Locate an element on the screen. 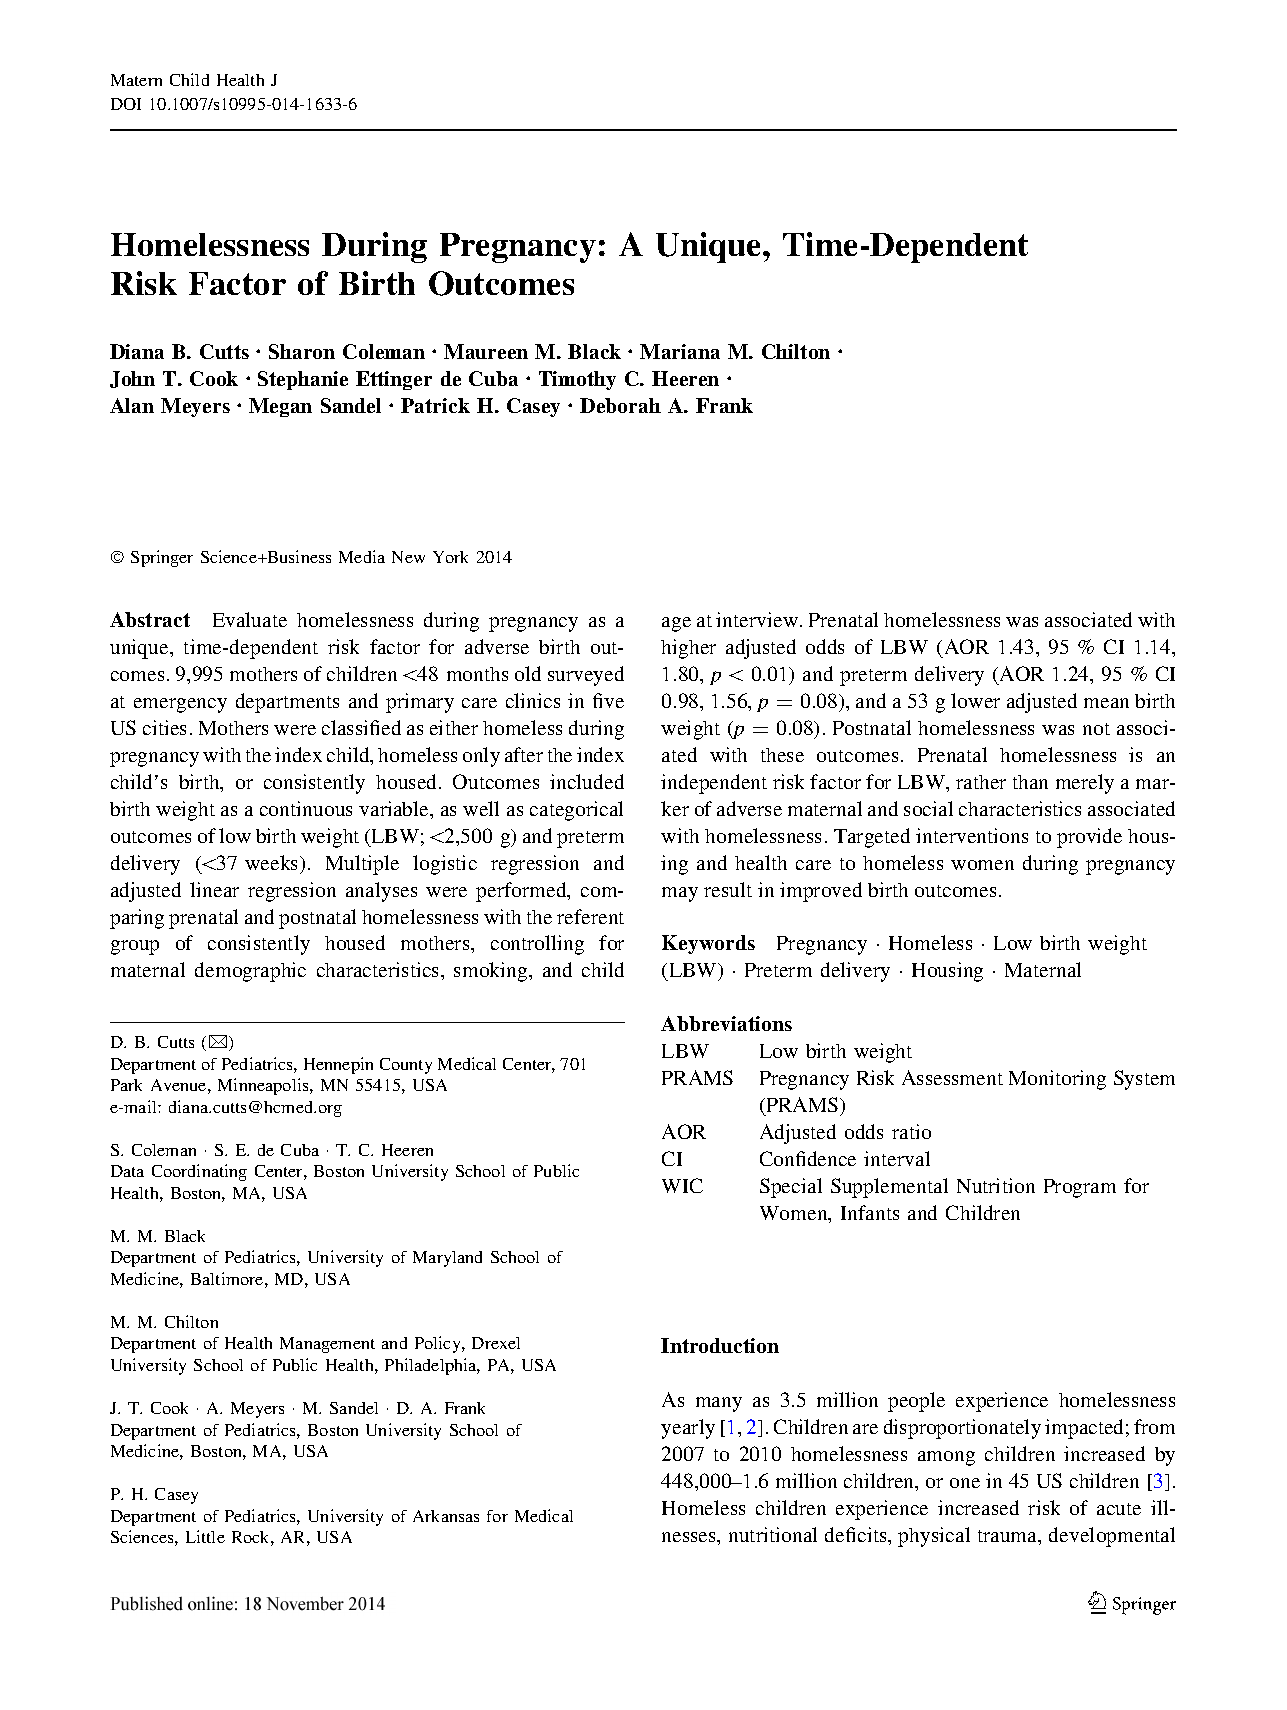 This screenshot has height=1710, width=1287. Deborah is located at coordinates (620, 405).
